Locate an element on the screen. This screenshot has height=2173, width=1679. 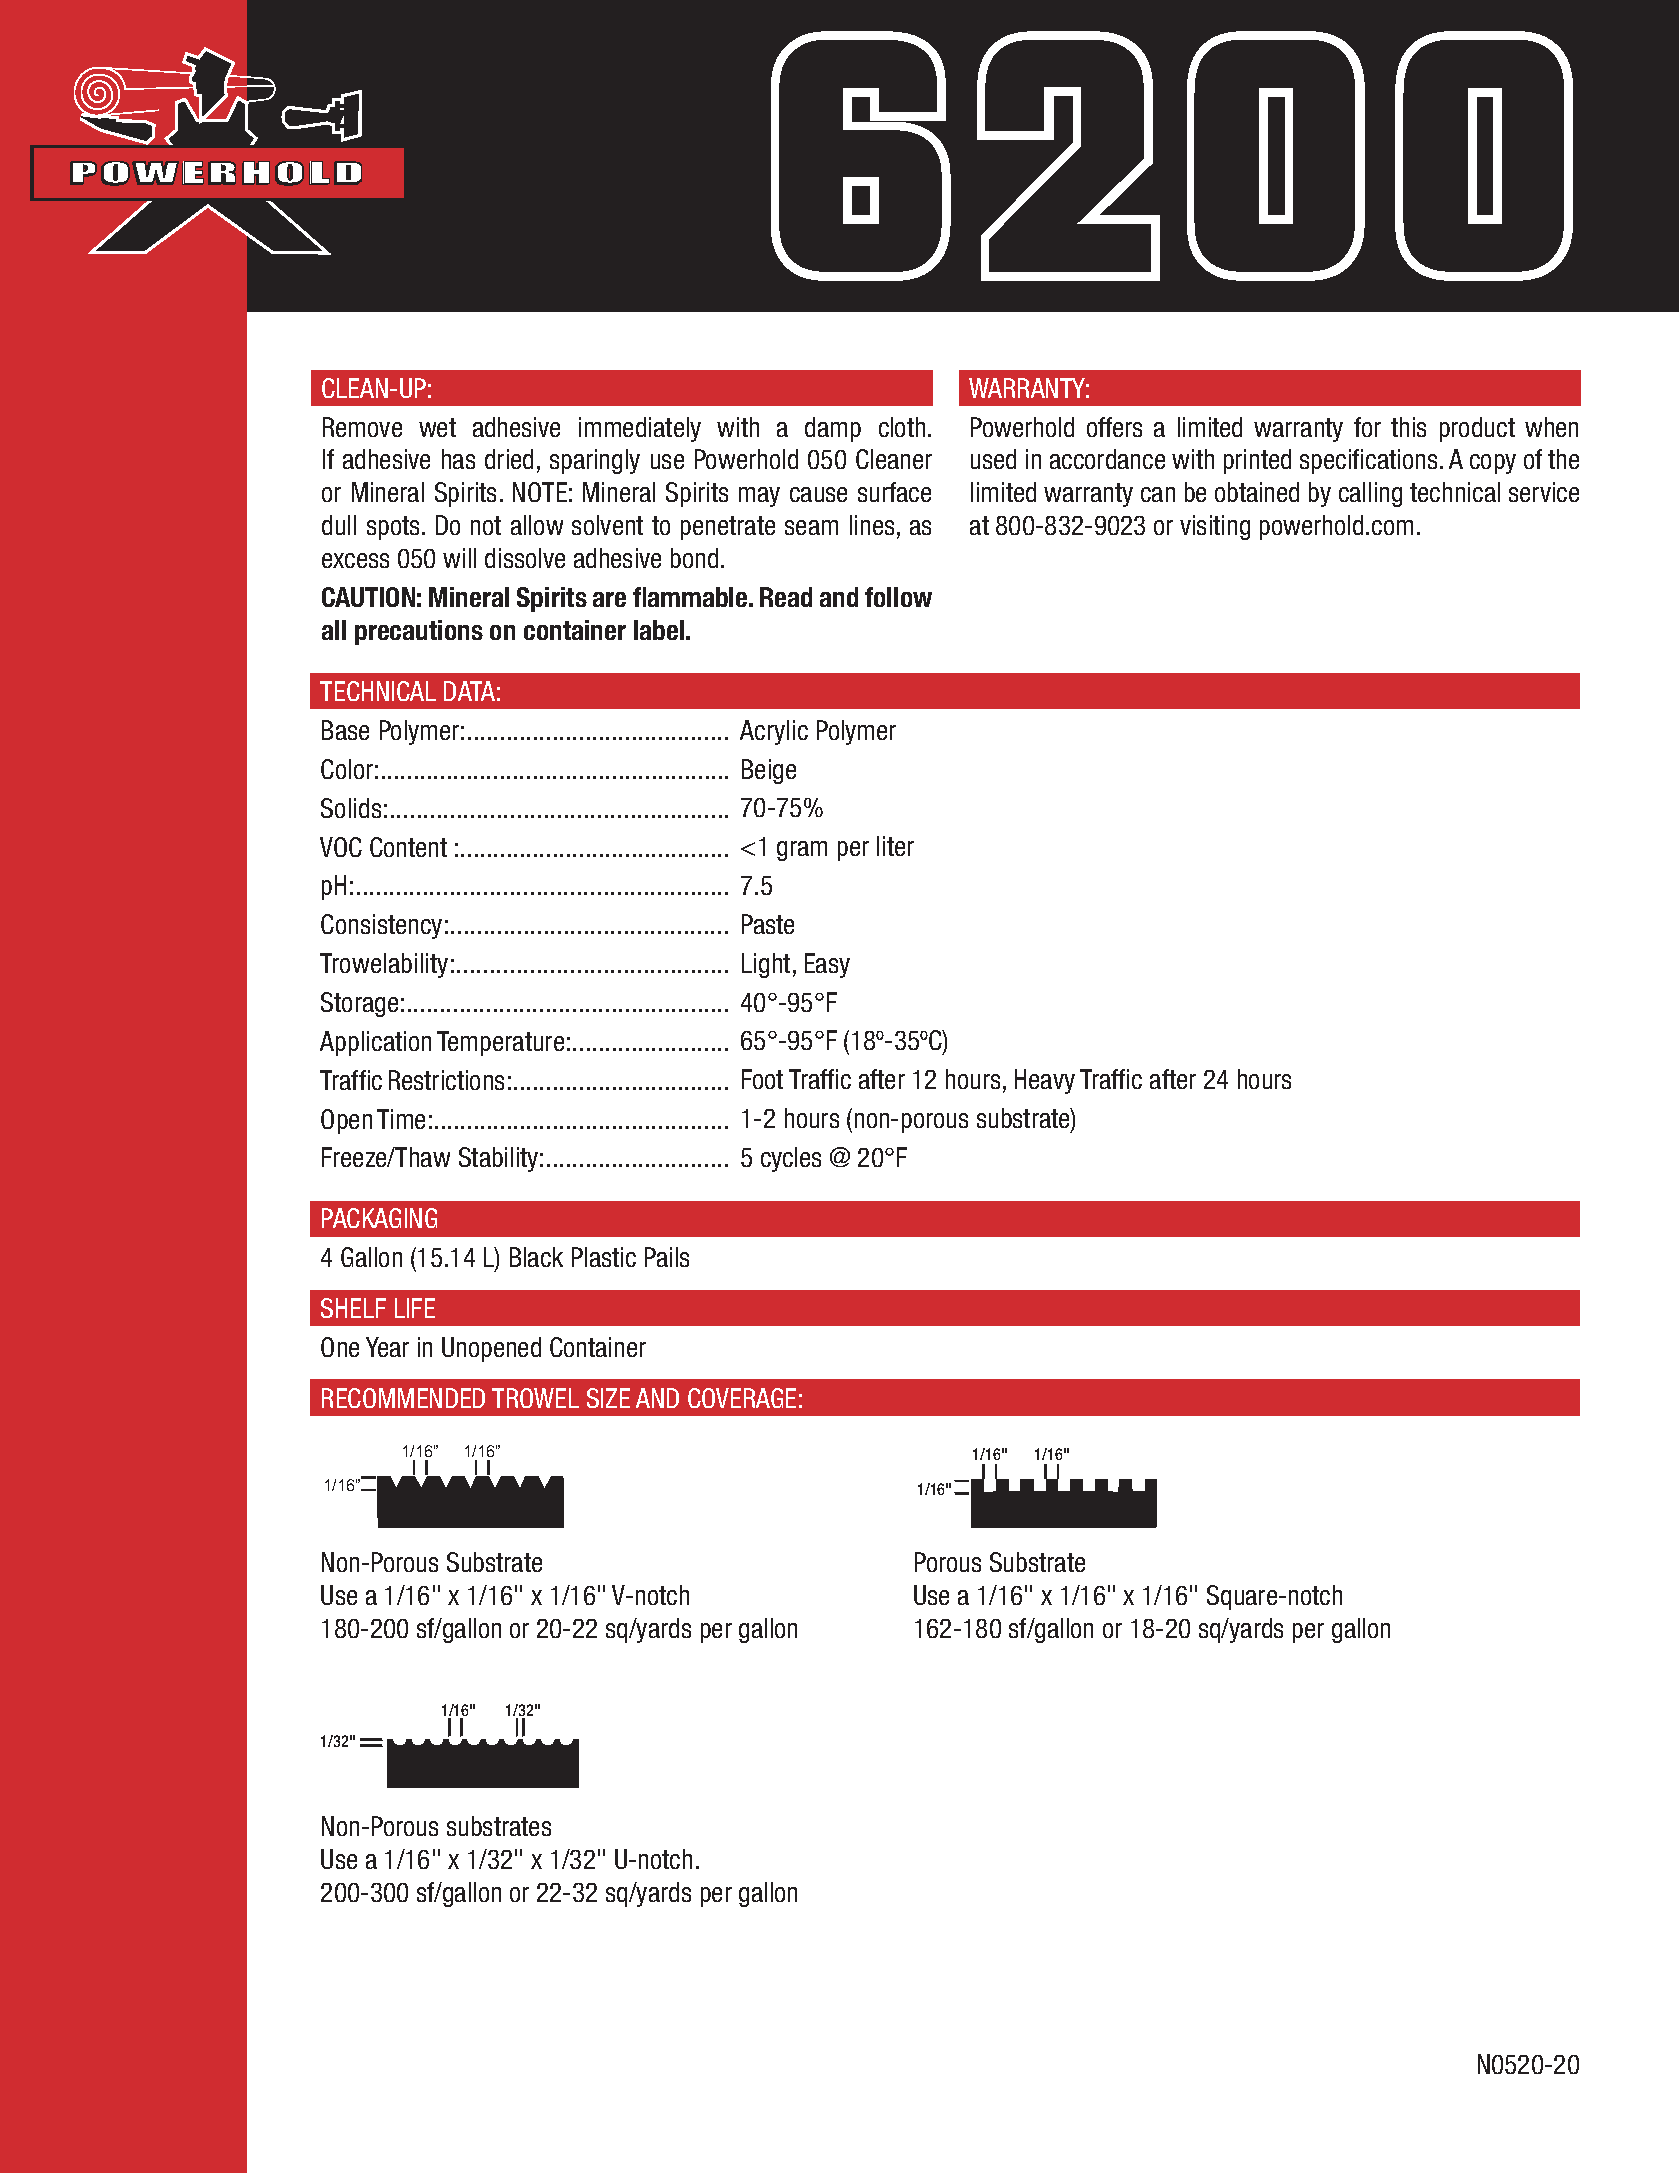
liter is located at coordinates (895, 846).
